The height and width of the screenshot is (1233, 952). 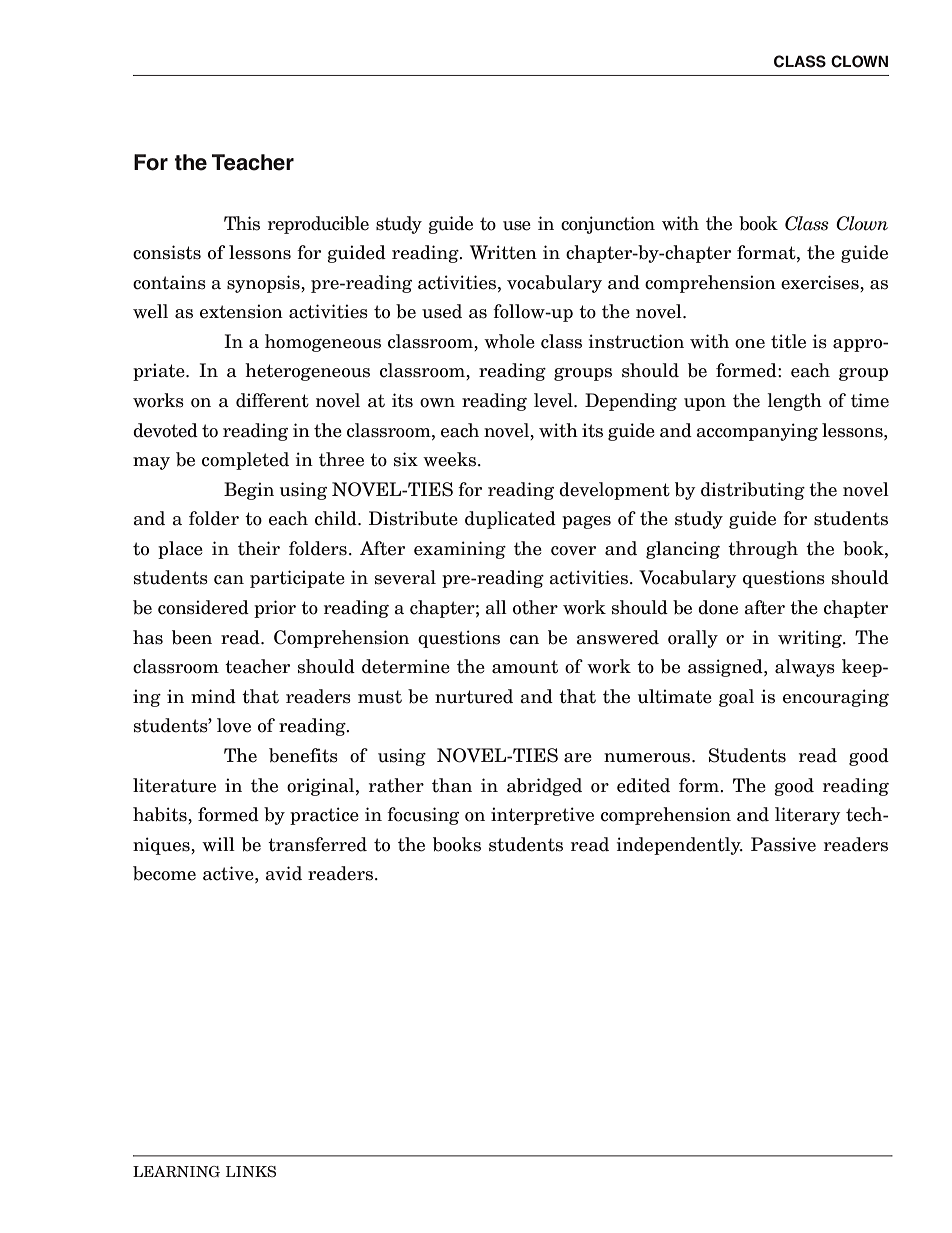 What do you see at coordinates (811, 639) in the screenshot?
I see `writing` at bounding box center [811, 639].
